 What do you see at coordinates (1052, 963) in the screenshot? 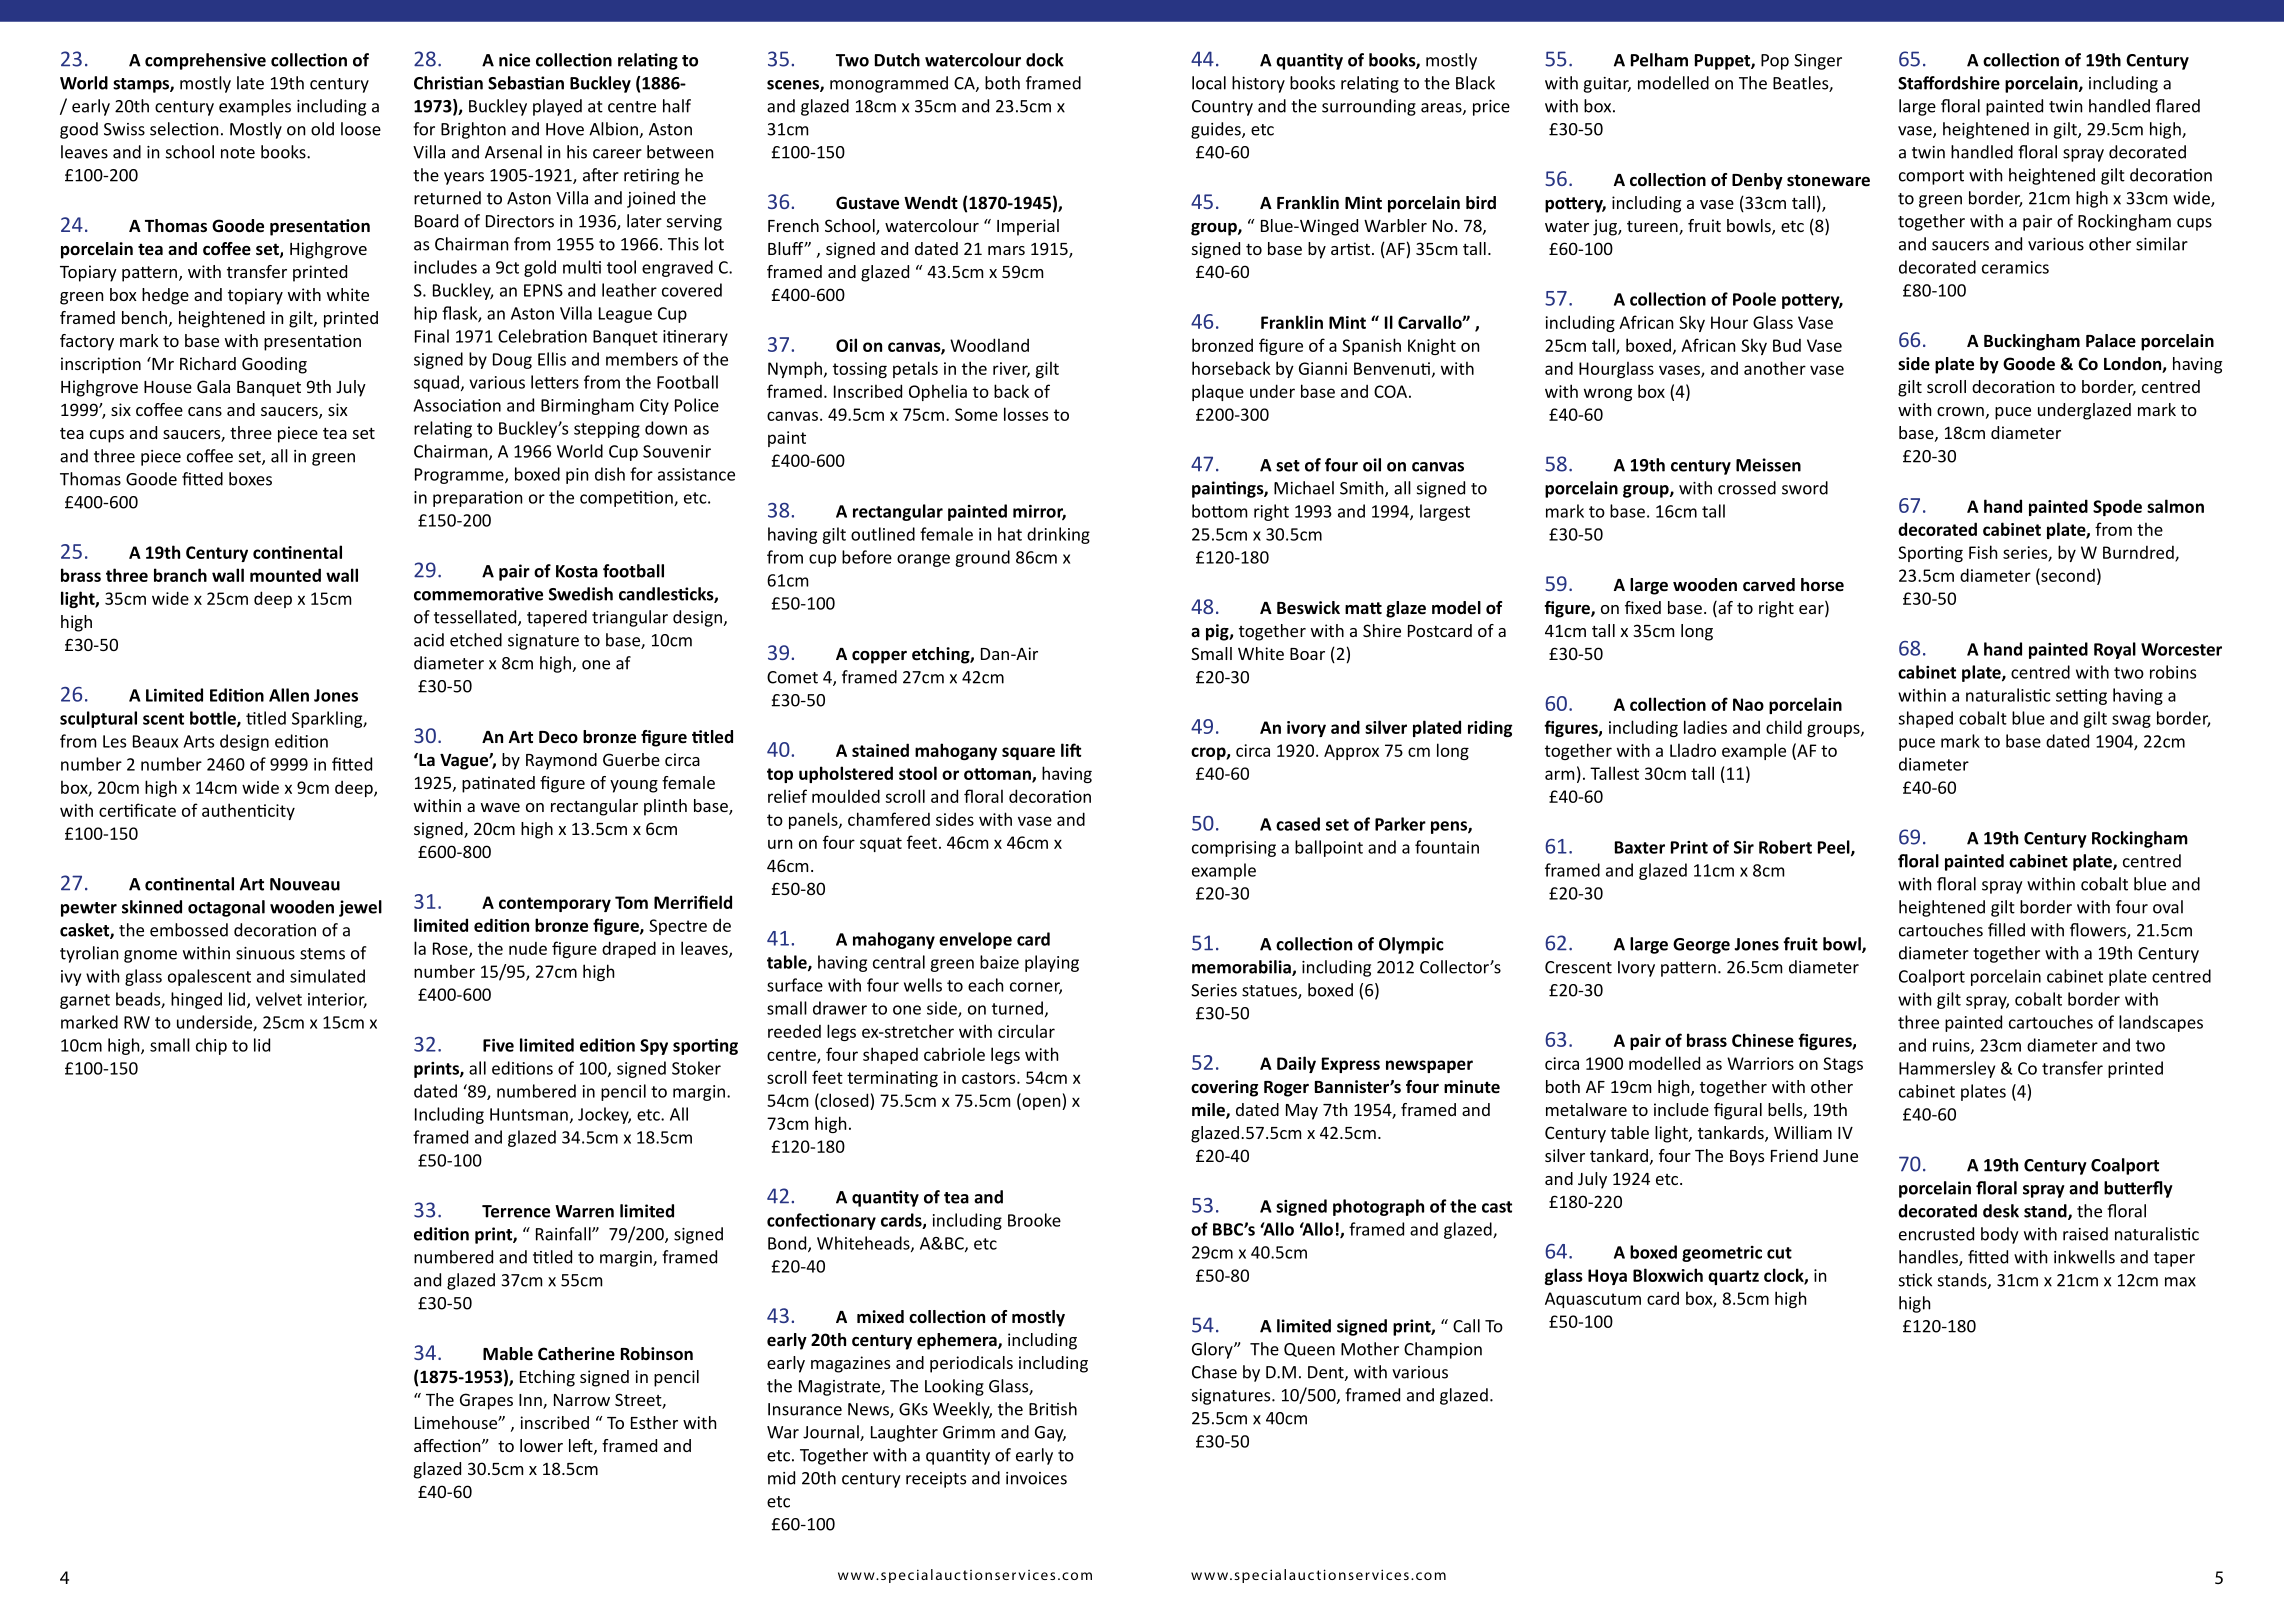
I see `playing` at bounding box center [1052, 963].
